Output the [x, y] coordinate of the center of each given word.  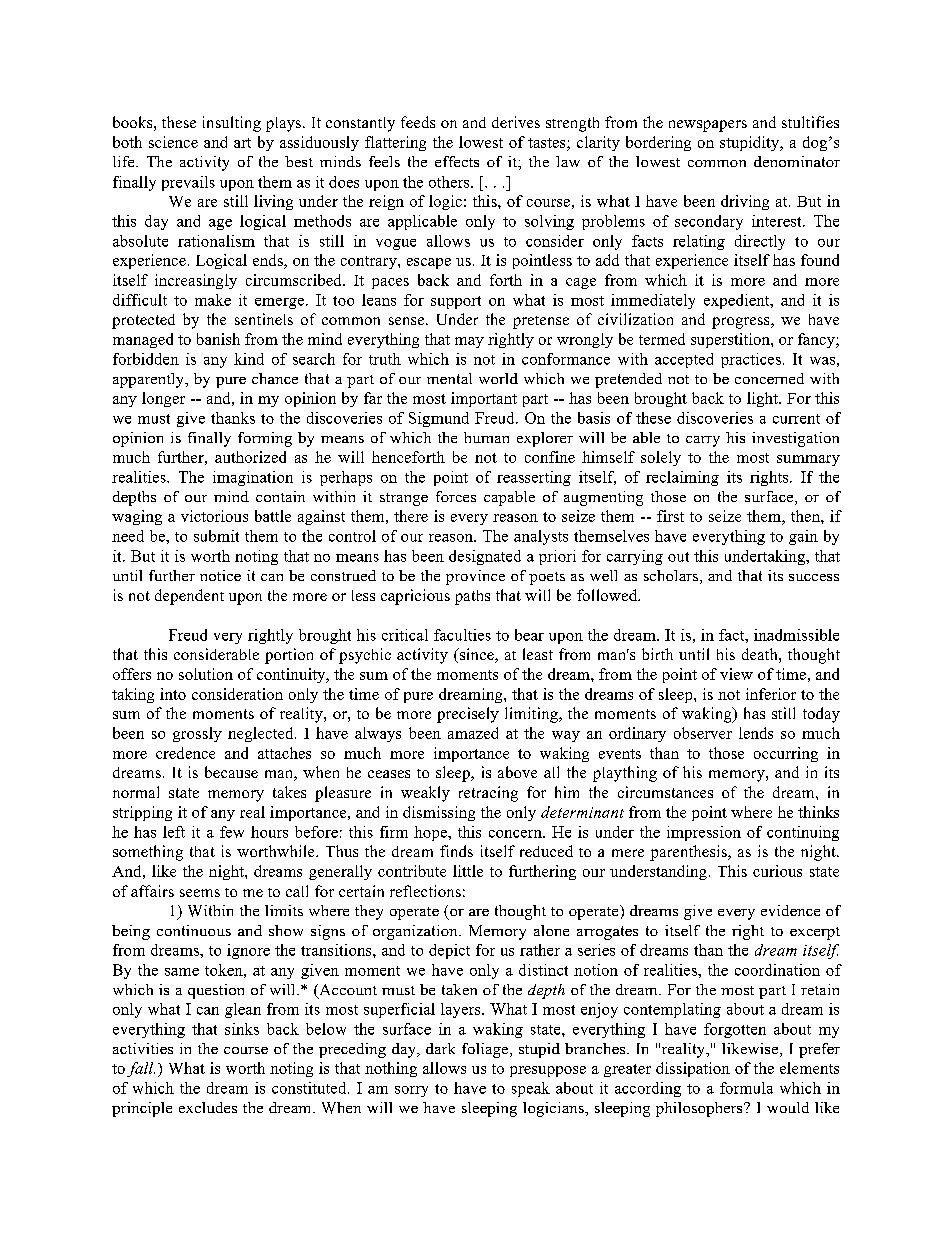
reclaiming [682, 478]
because [231, 772]
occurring [786, 754]
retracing [488, 794]
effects [457, 161]
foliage [486, 1050]
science [173, 142]
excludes [208, 1107]
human [486, 437]
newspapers [708, 126]
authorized [250, 457]
